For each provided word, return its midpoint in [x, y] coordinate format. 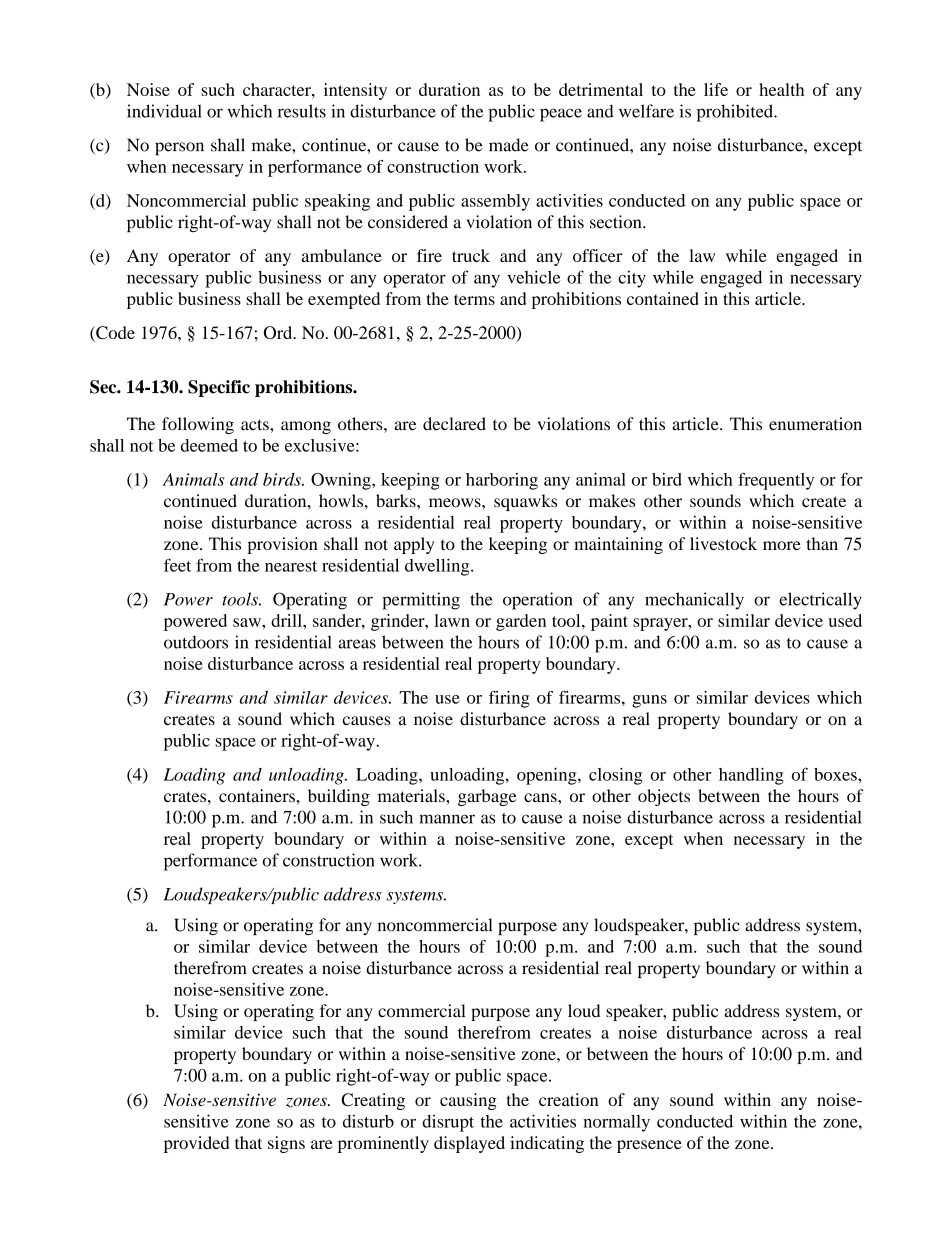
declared [454, 424]
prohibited [736, 113]
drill [287, 620]
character [278, 89]
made [509, 145]
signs [286, 1144]
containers [258, 795]
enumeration [815, 424]
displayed [469, 1144]
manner [447, 819]
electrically [821, 601]
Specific [219, 388]
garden [521, 622]
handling [751, 776]
